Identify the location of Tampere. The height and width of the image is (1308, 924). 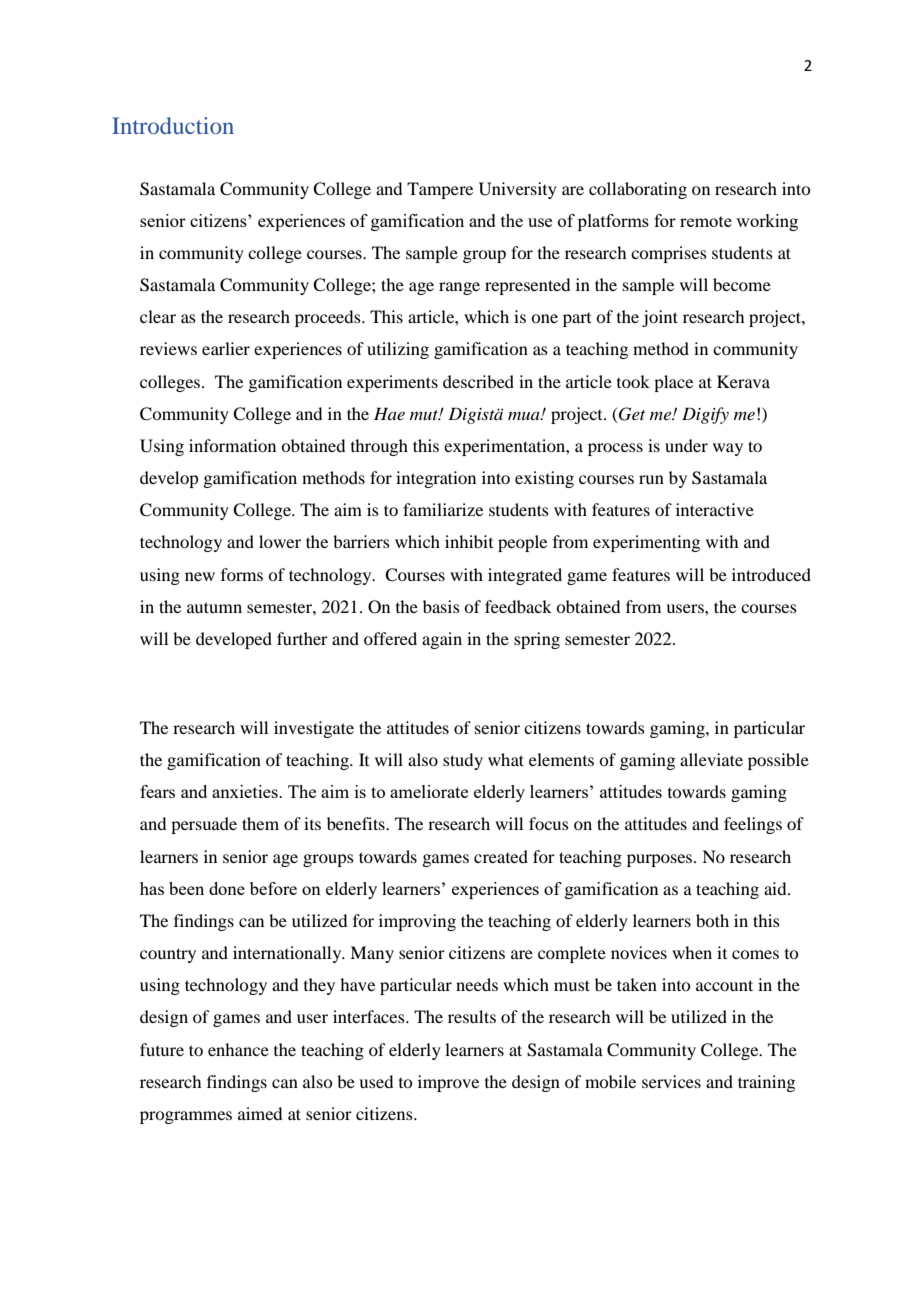
(440, 190).
